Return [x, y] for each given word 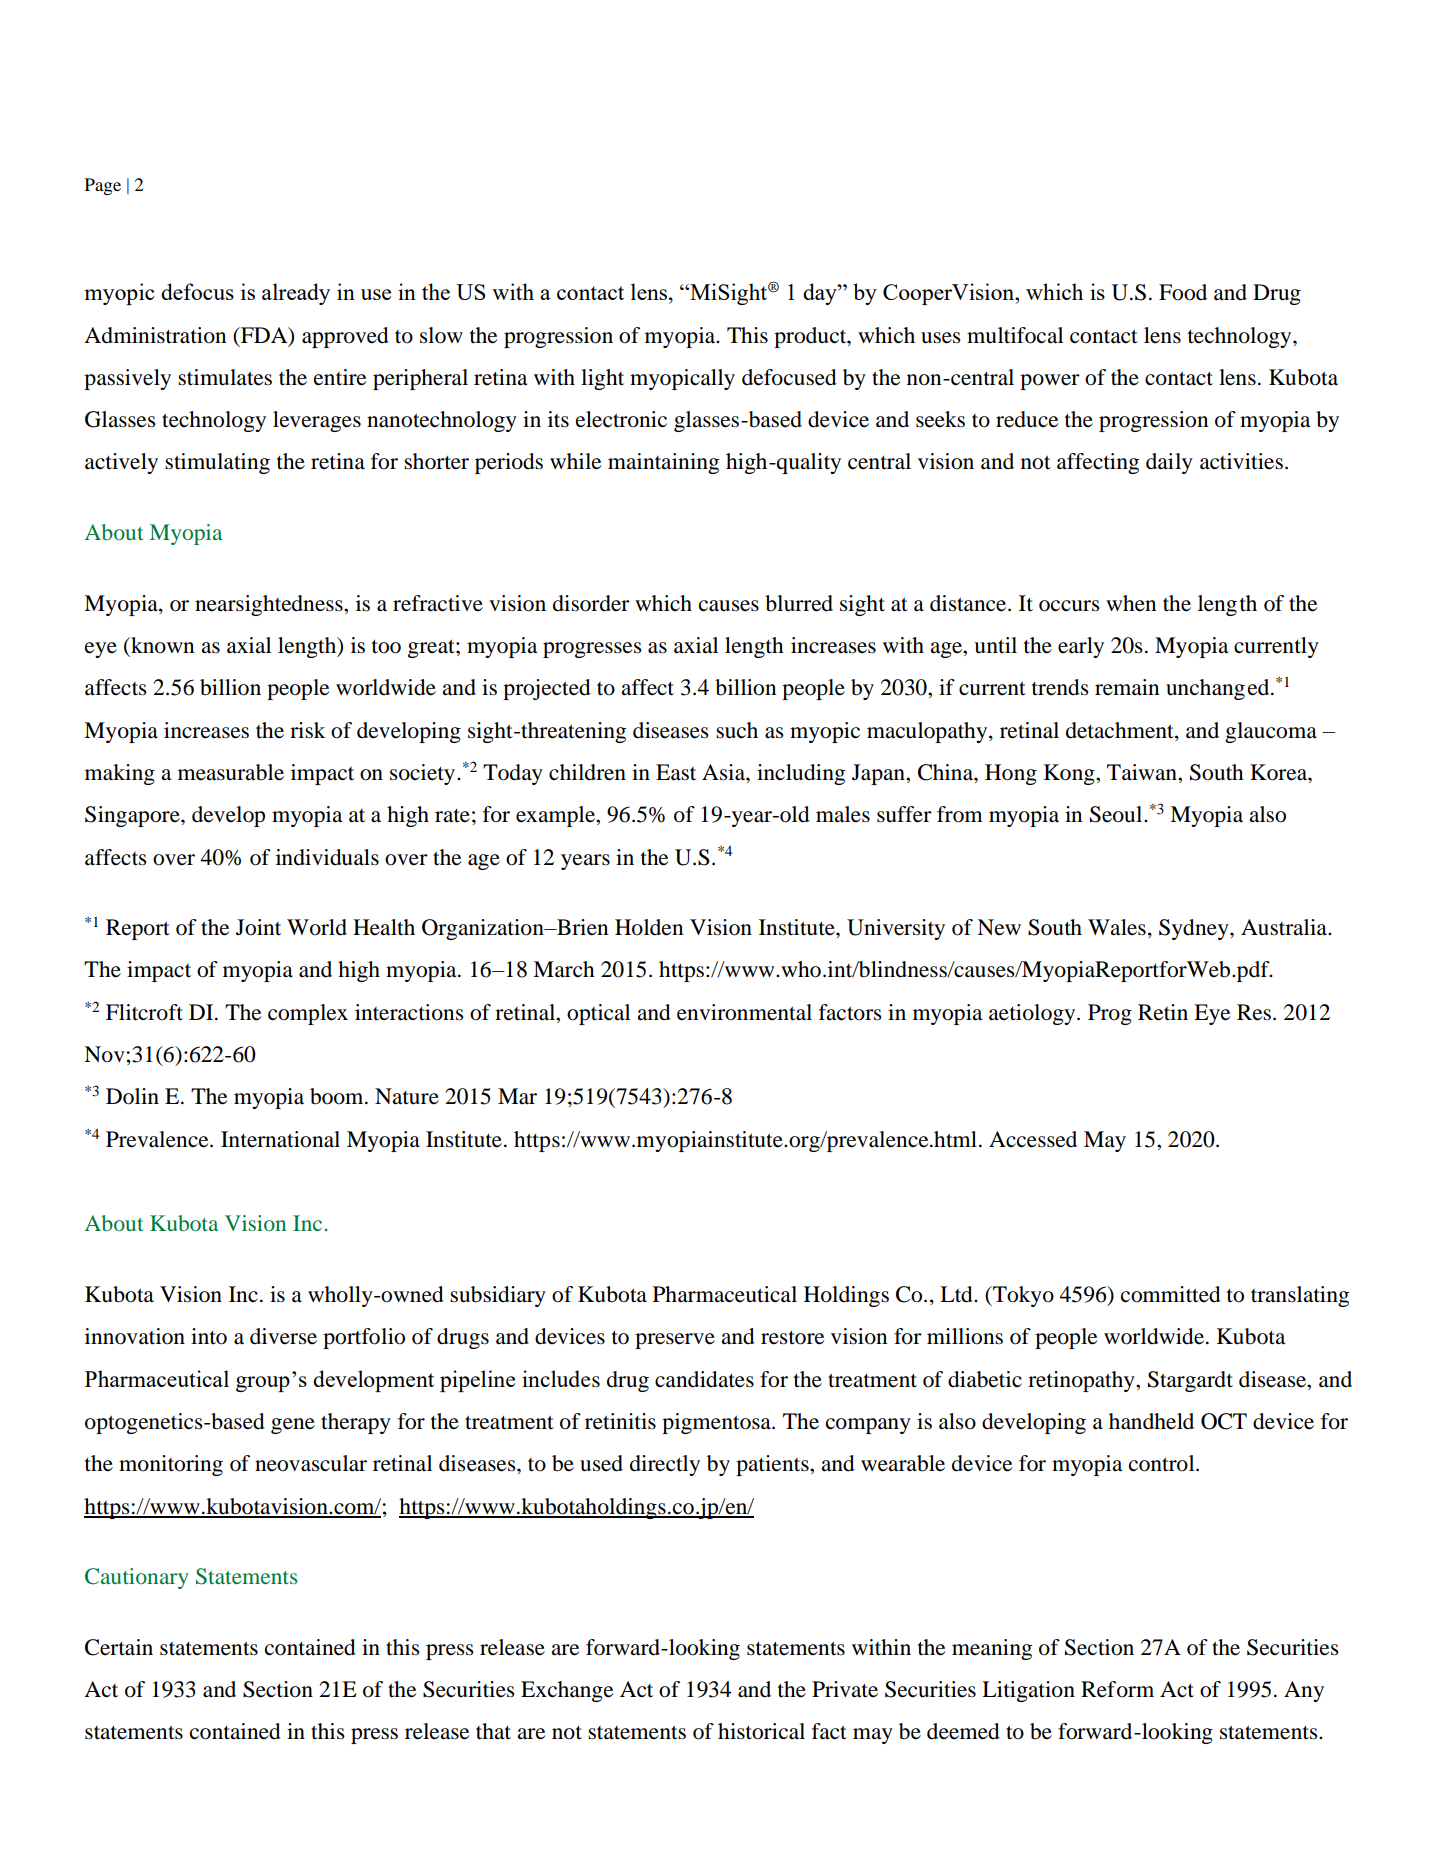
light [602, 379]
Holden [649, 927]
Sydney [1195, 929]
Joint [258, 927]
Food [1183, 292]
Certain [119, 1647]
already [296, 294]
